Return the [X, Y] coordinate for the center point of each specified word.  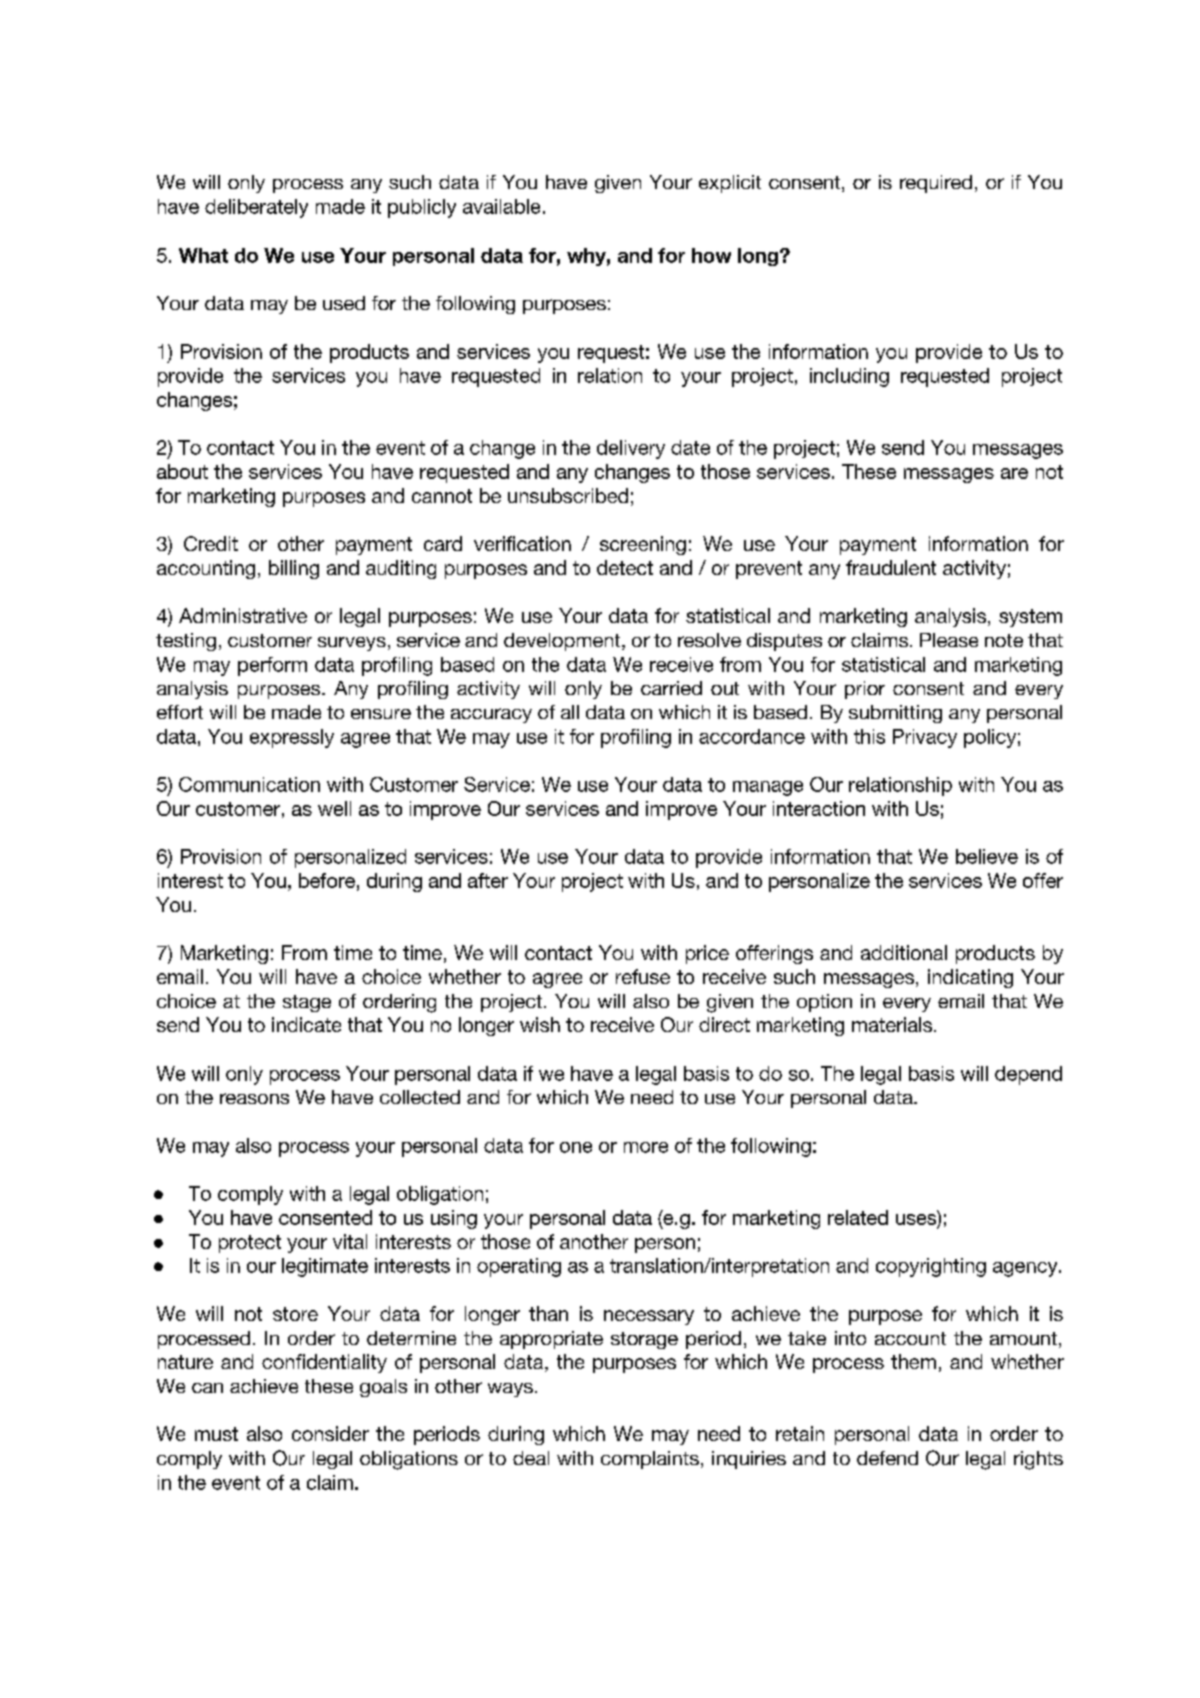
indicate [306, 1024]
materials [893, 1024]
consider [330, 1433]
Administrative [243, 615]
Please [949, 640]
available [501, 206]
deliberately [256, 208]
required [936, 184]
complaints [650, 1460]
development [563, 642]
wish [540, 1024]
